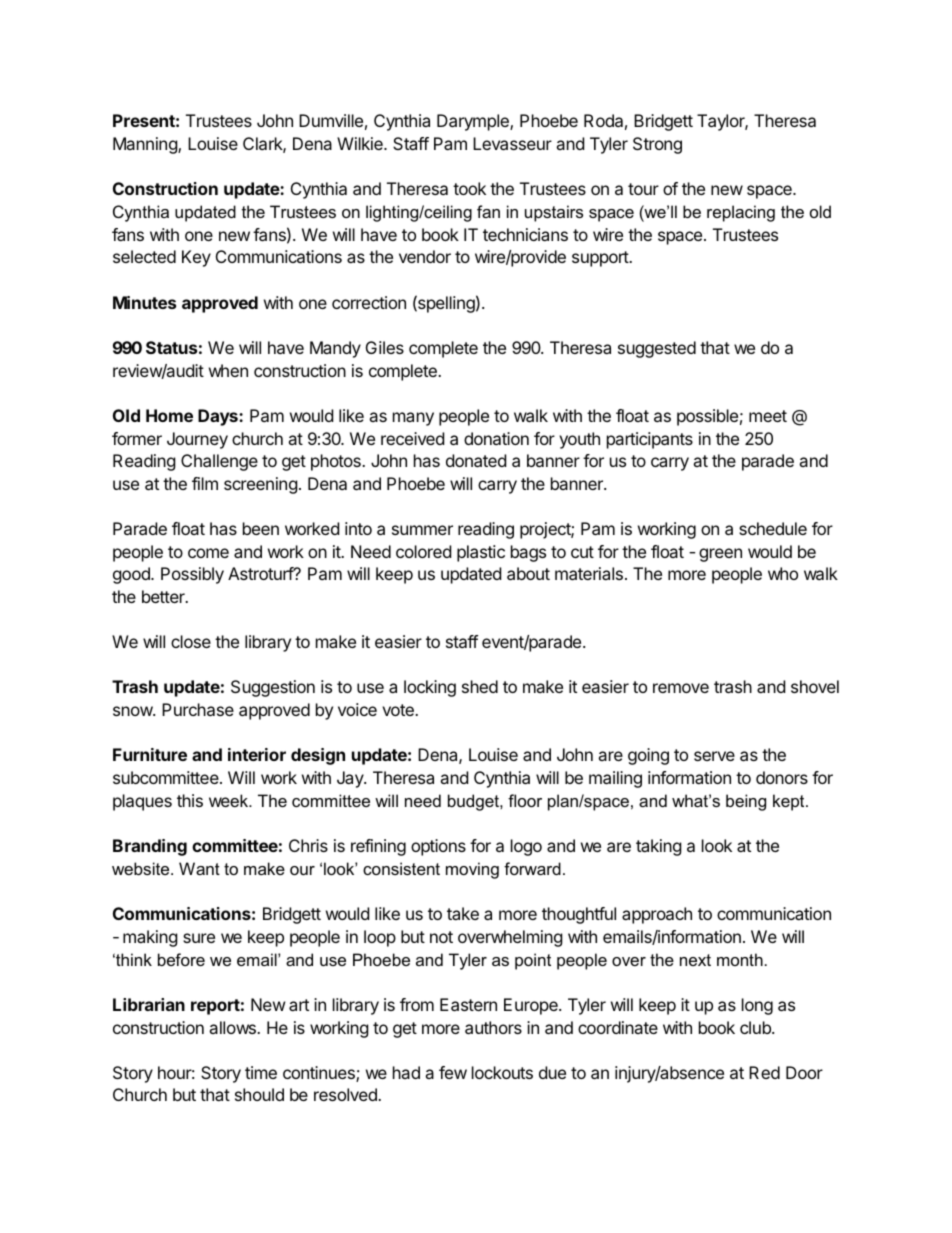 The image size is (952, 1233). Describe the element at coordinates (438, 847) in the screenshot. I see `options` at that location.
